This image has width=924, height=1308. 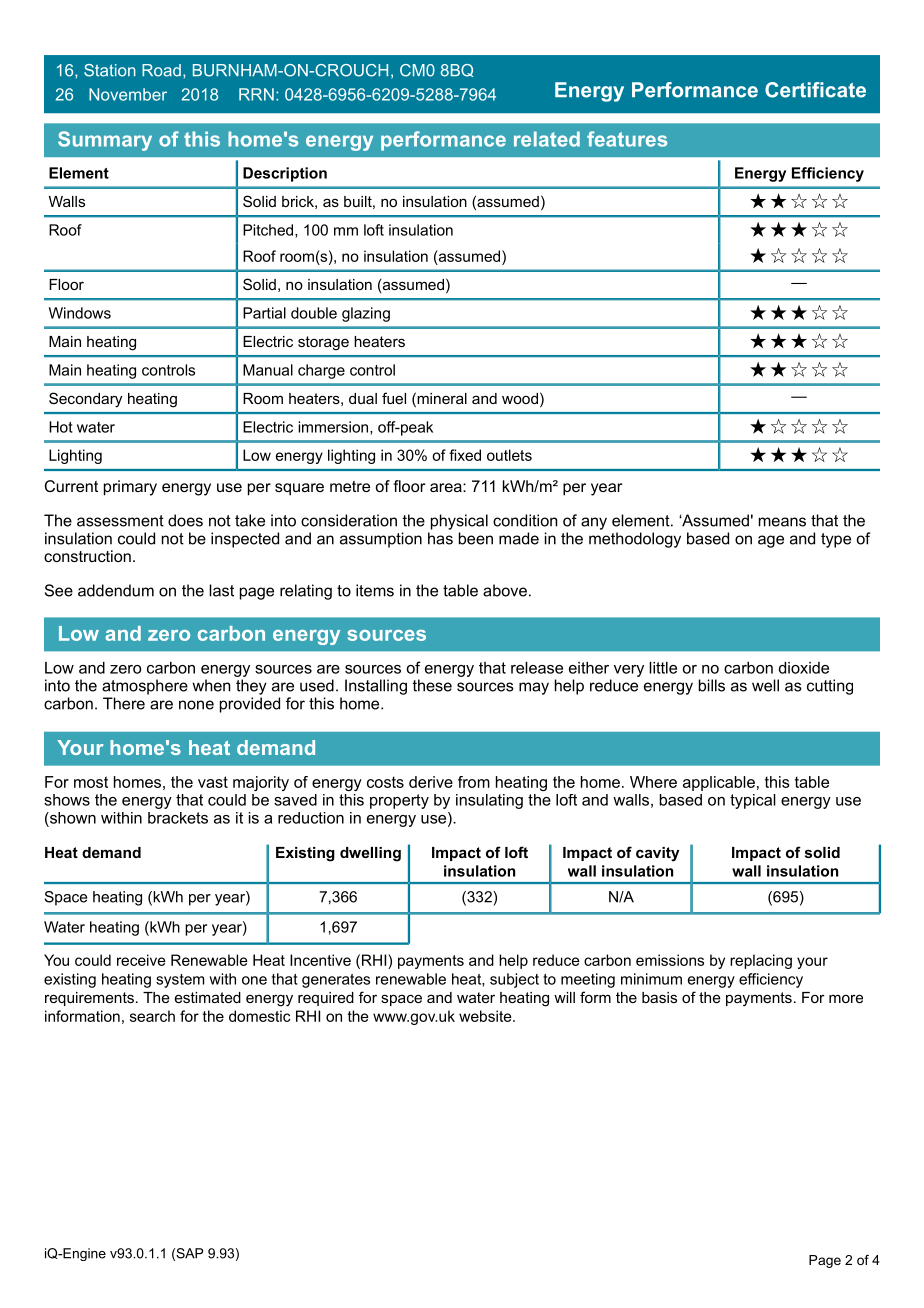 I want to click on system, so click(x=180, y=981).
